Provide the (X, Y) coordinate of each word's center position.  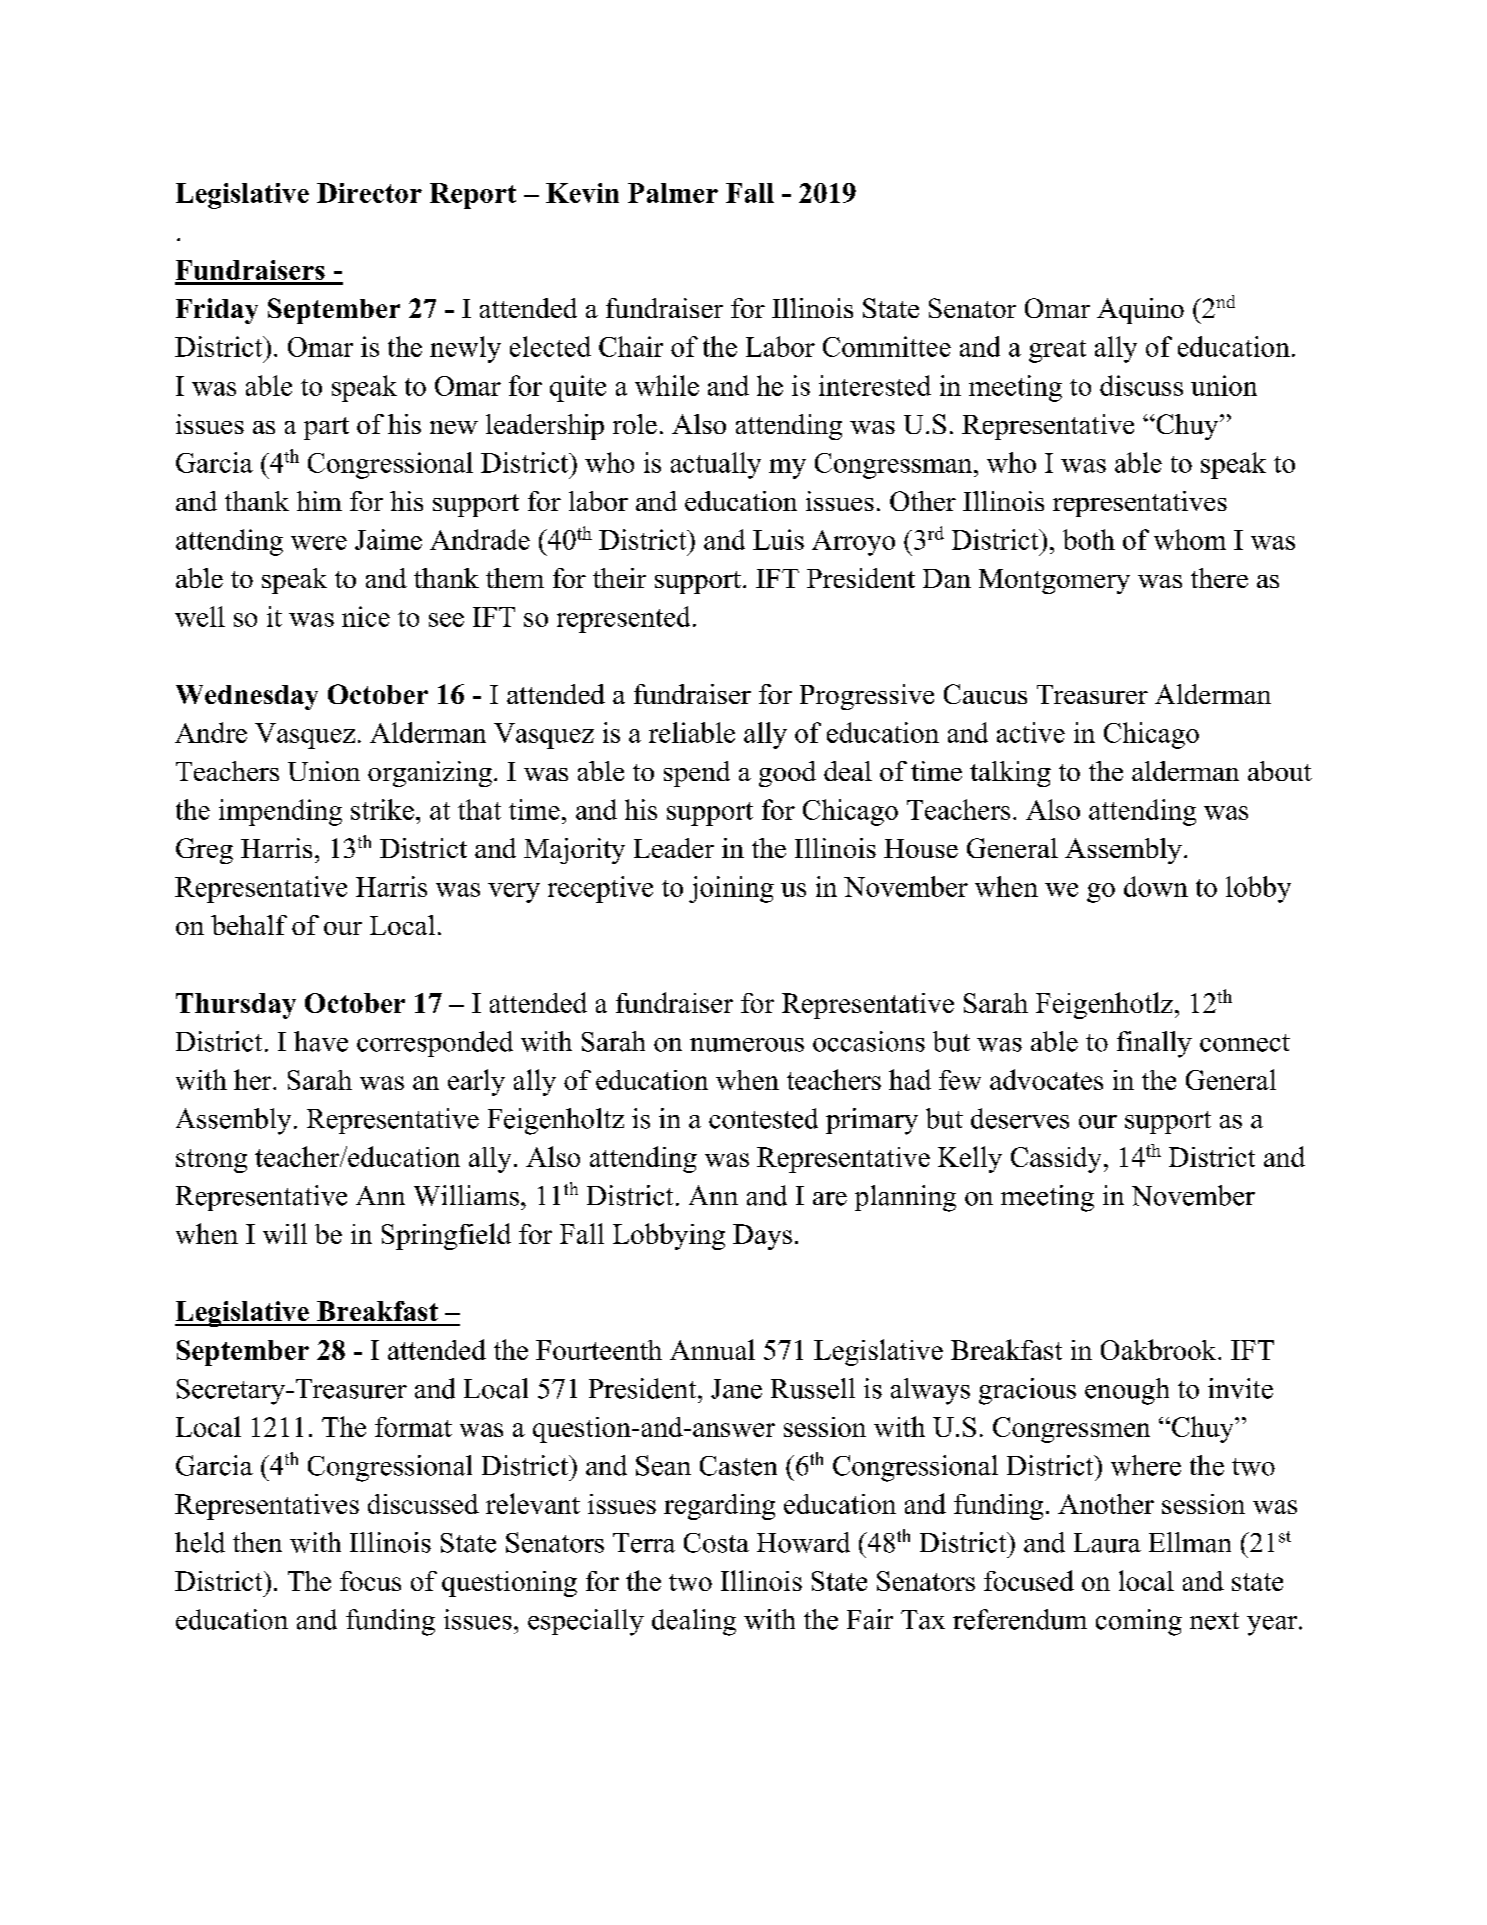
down (1156, 886)
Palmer (673, 193)
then (257, 1542)
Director (369, 193)
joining (731, 889)
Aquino (1140, 311)
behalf (249, 925)
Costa (716, 1543)
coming (1139, 1622)
